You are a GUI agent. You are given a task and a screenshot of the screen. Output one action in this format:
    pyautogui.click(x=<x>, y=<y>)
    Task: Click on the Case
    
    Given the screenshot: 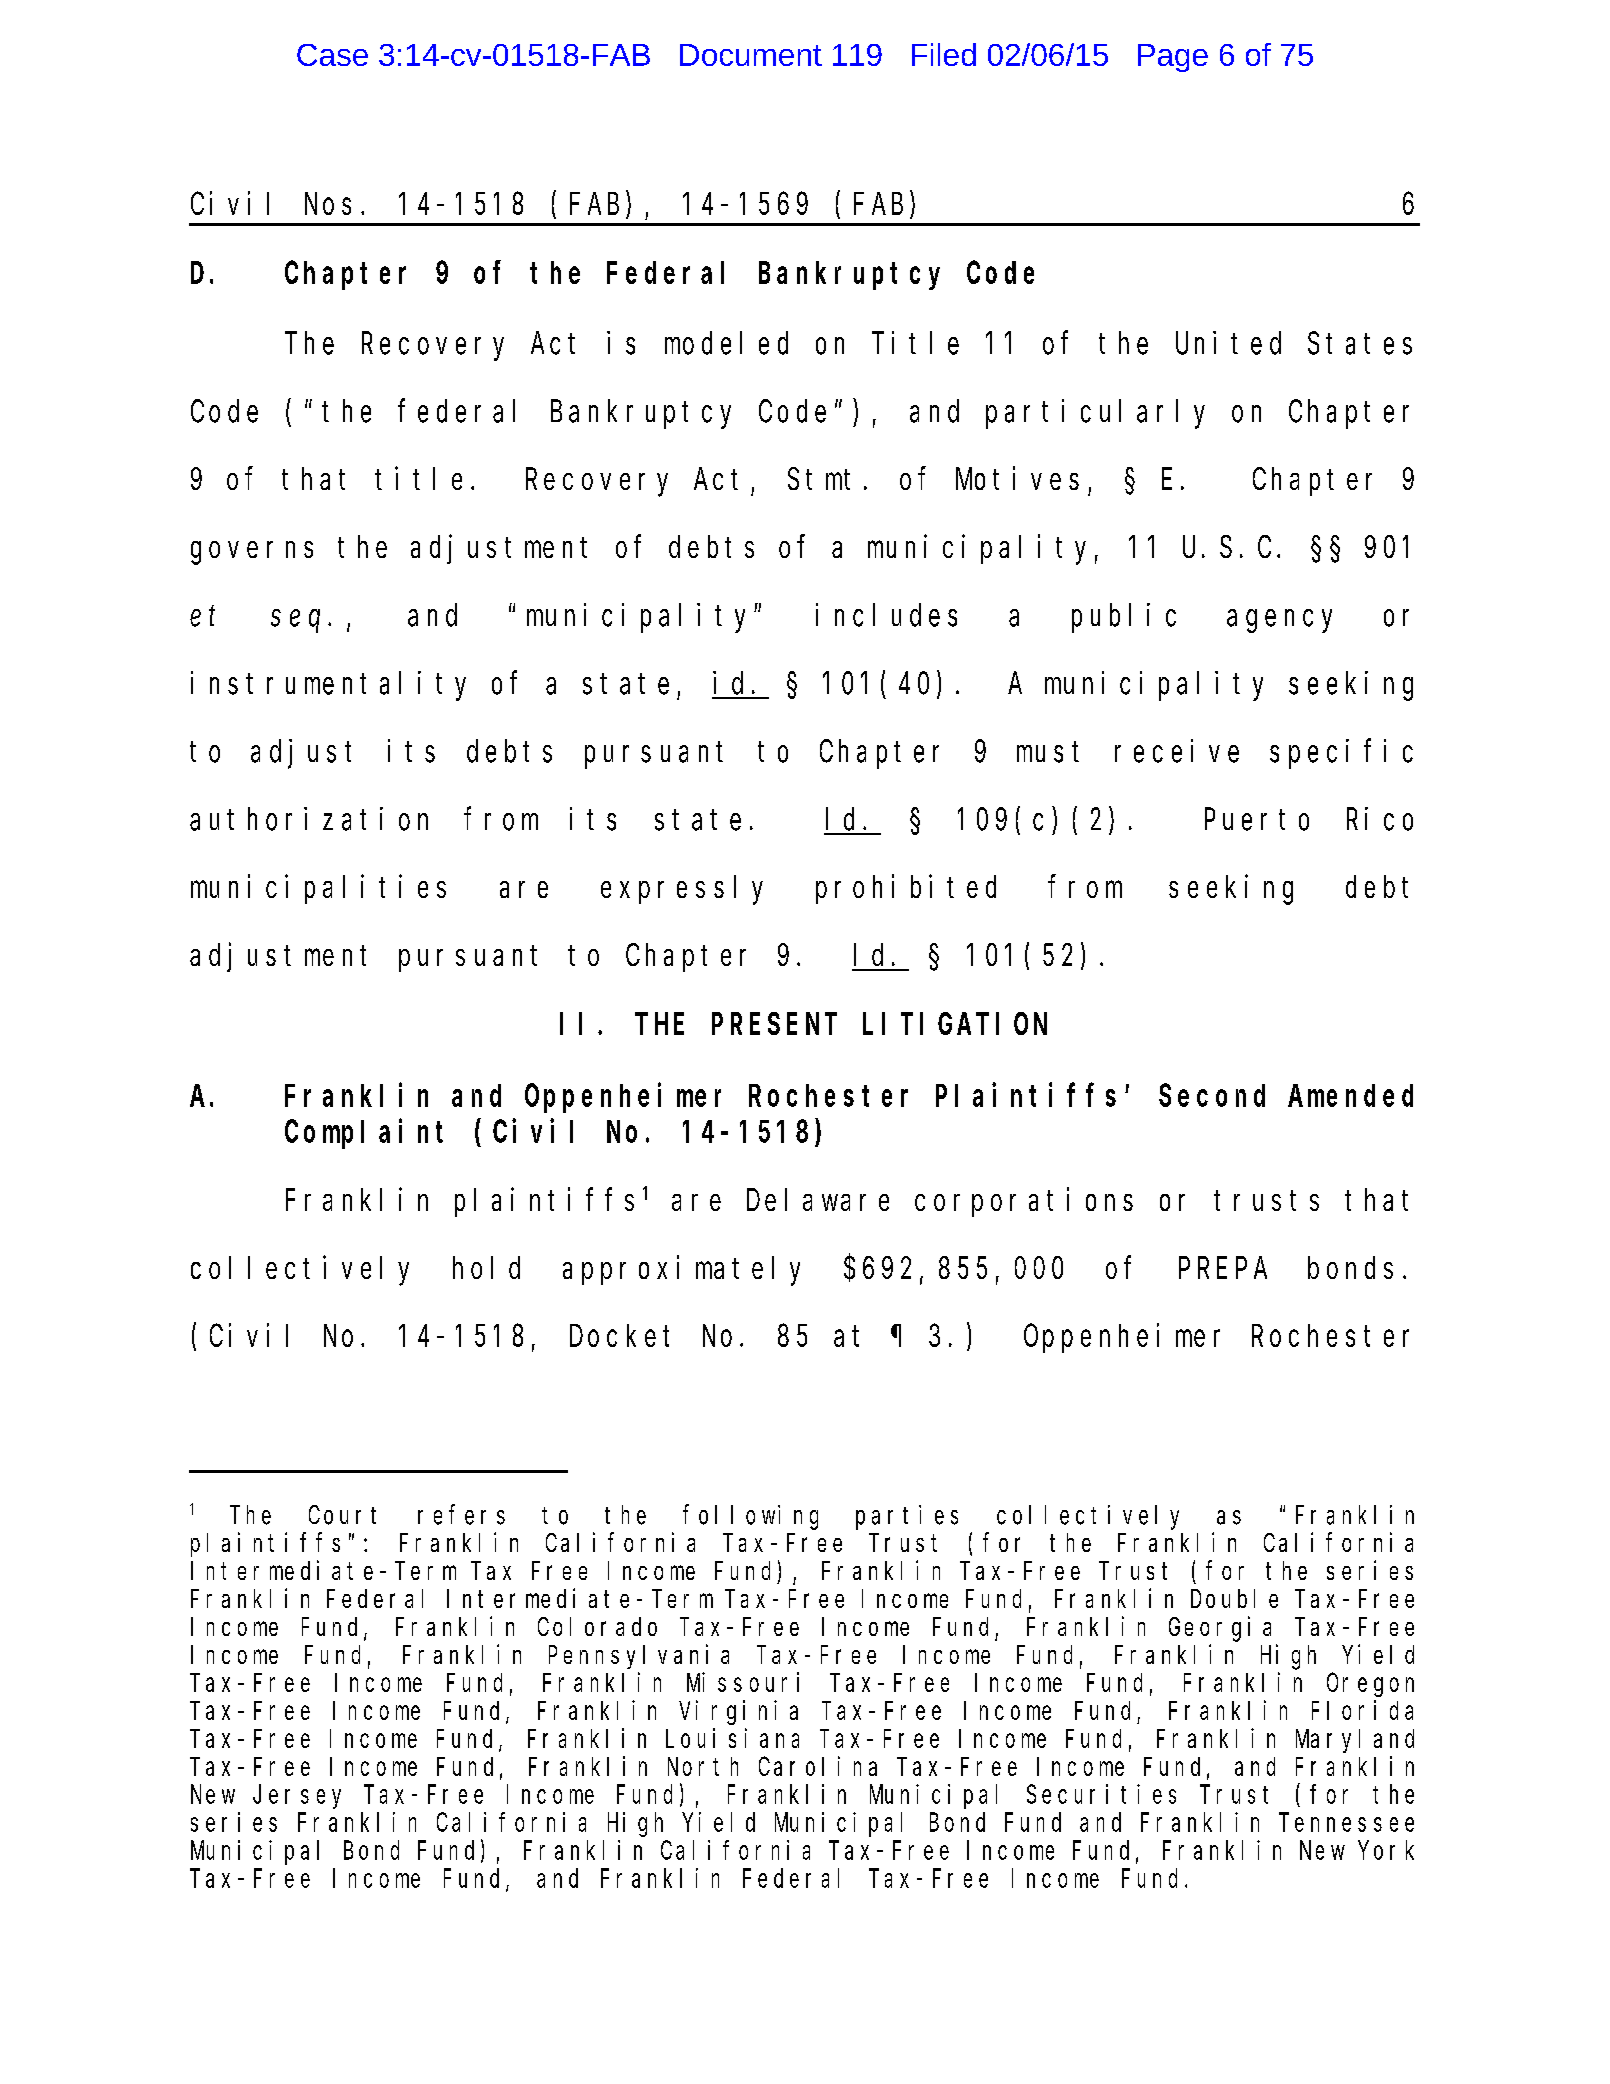 What is the action you would take?
    pyautogui.click(x=332, y=55)
